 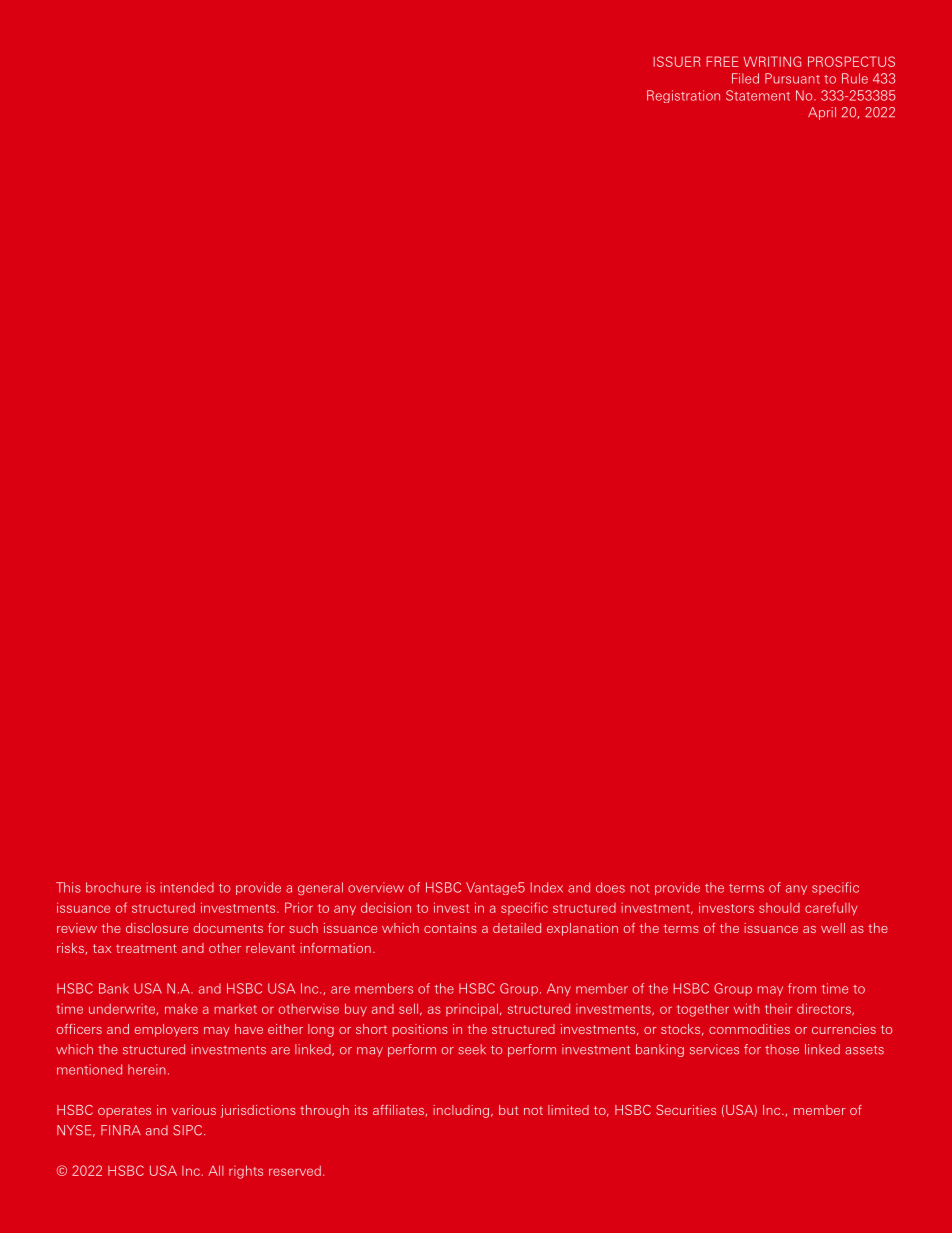 I want to click on well, so click(x=833, y=928).
